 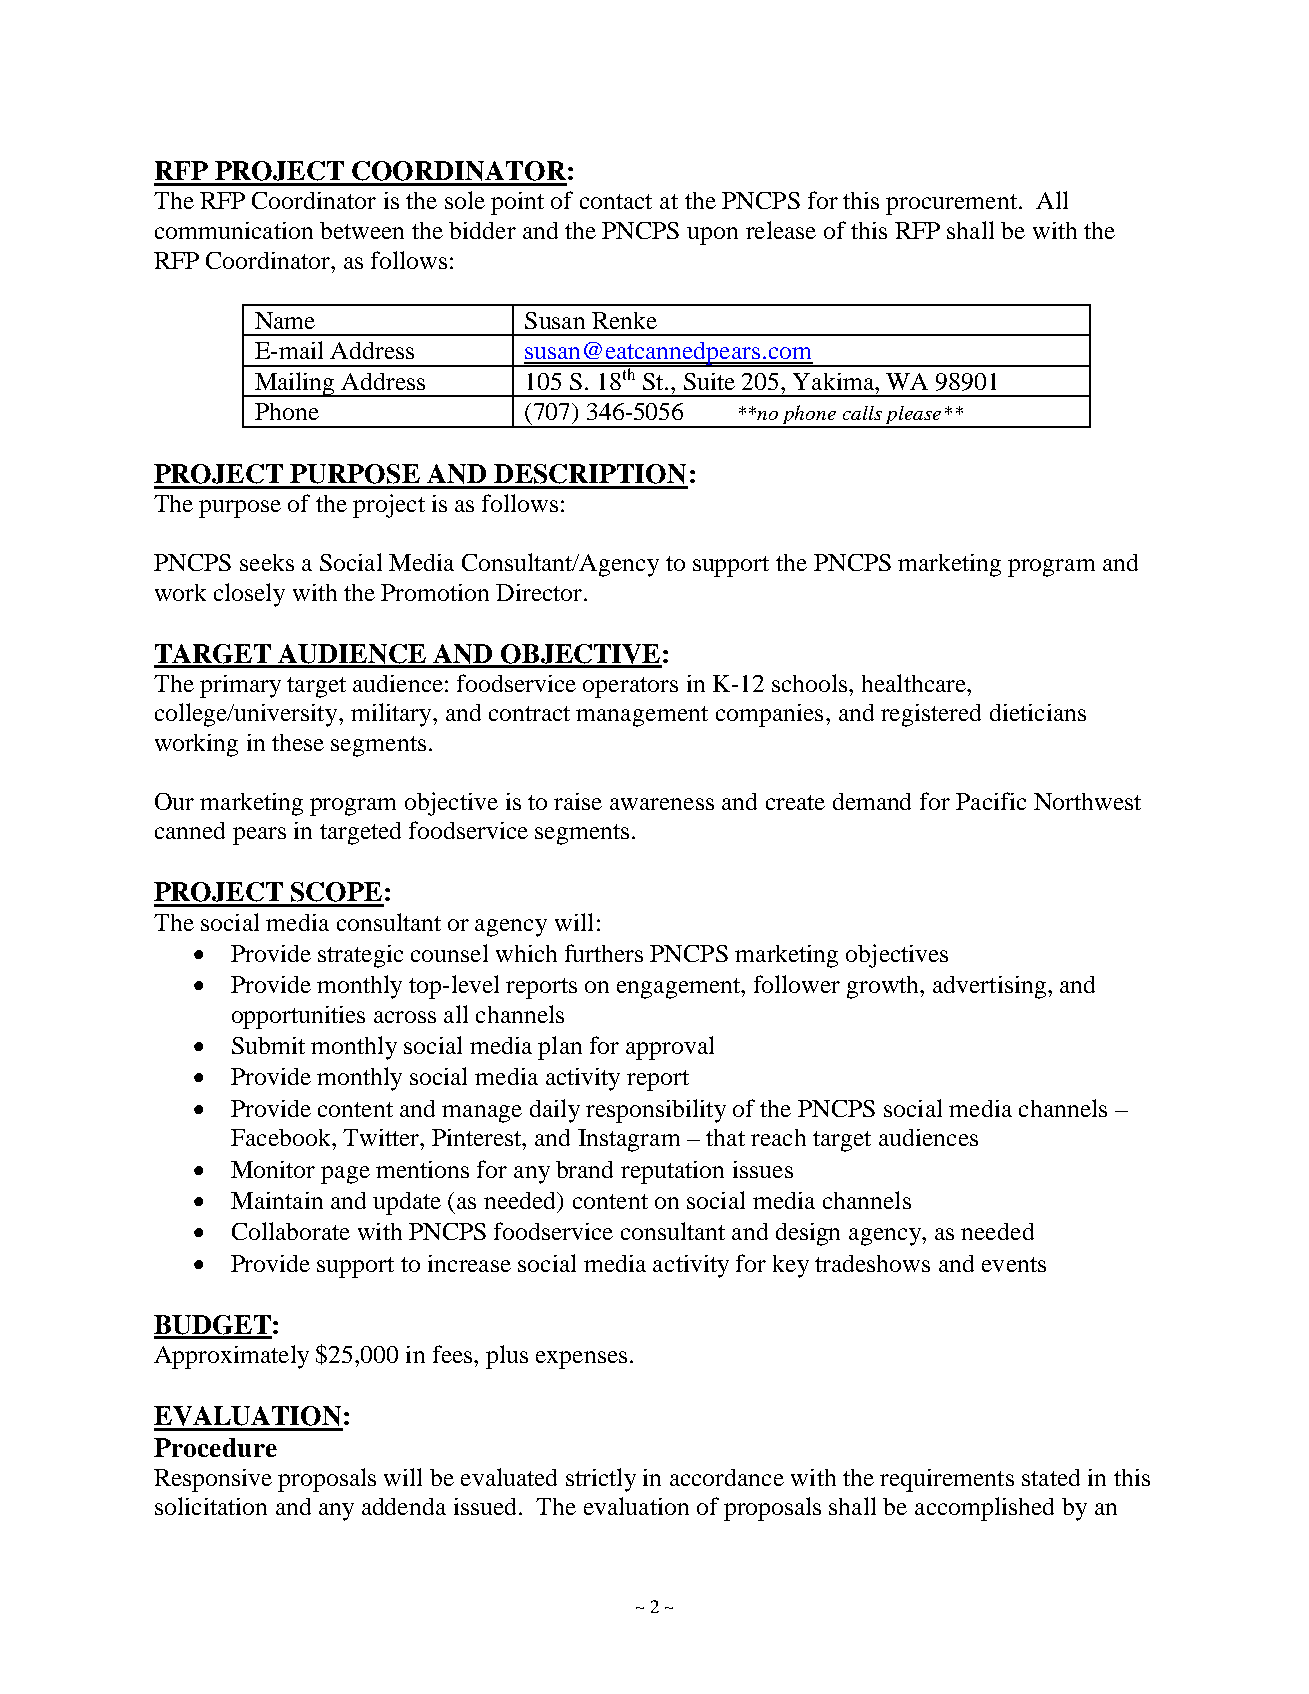 What do you see at coordinates (174, 801) in the screenshot?
I see `Our` at bounding box center [174, 801].
